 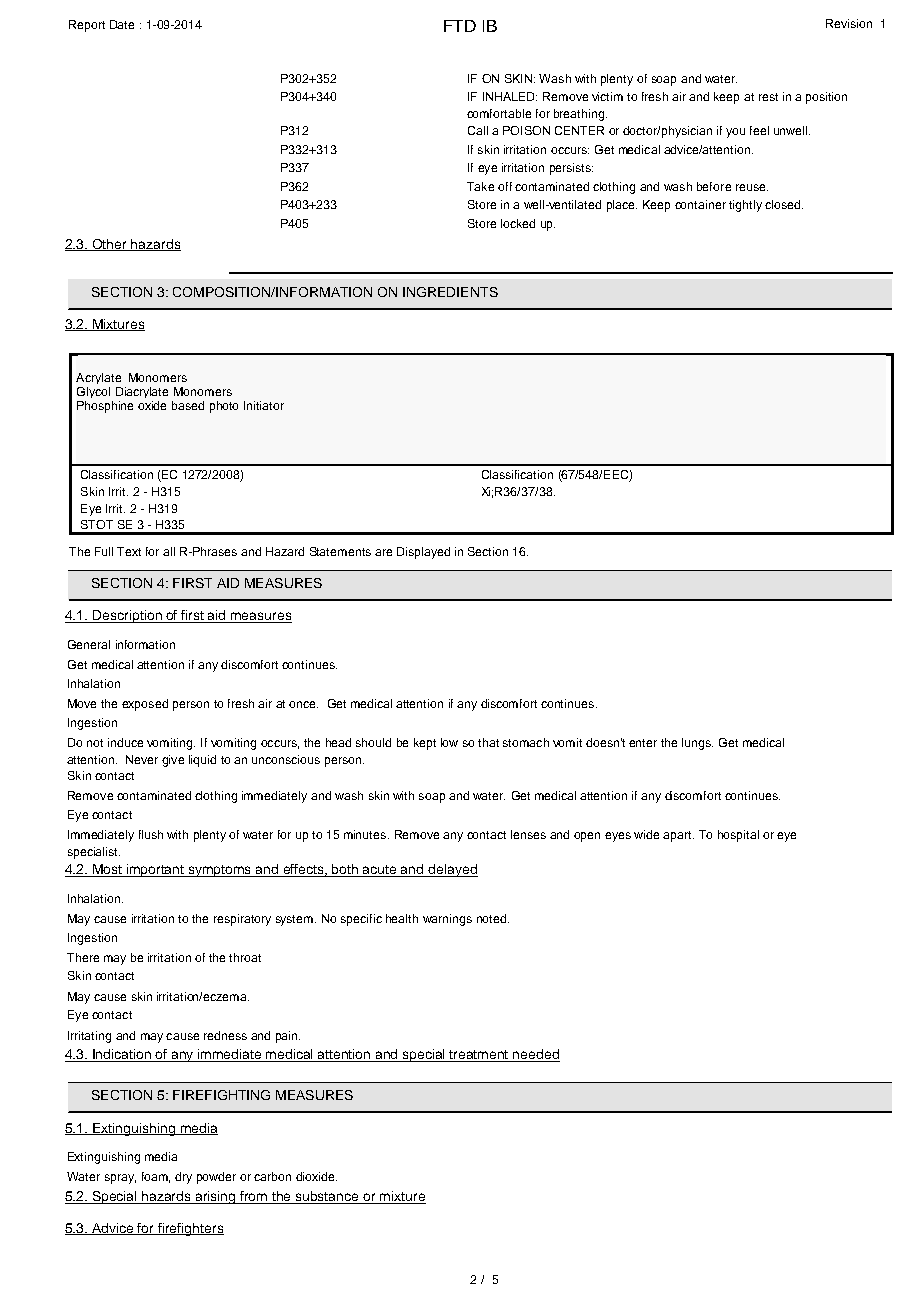 What do you see at coordinates (450, 292) in the screenshot?
I see `INGREDIENTS` at bounding box center [450, 292].
